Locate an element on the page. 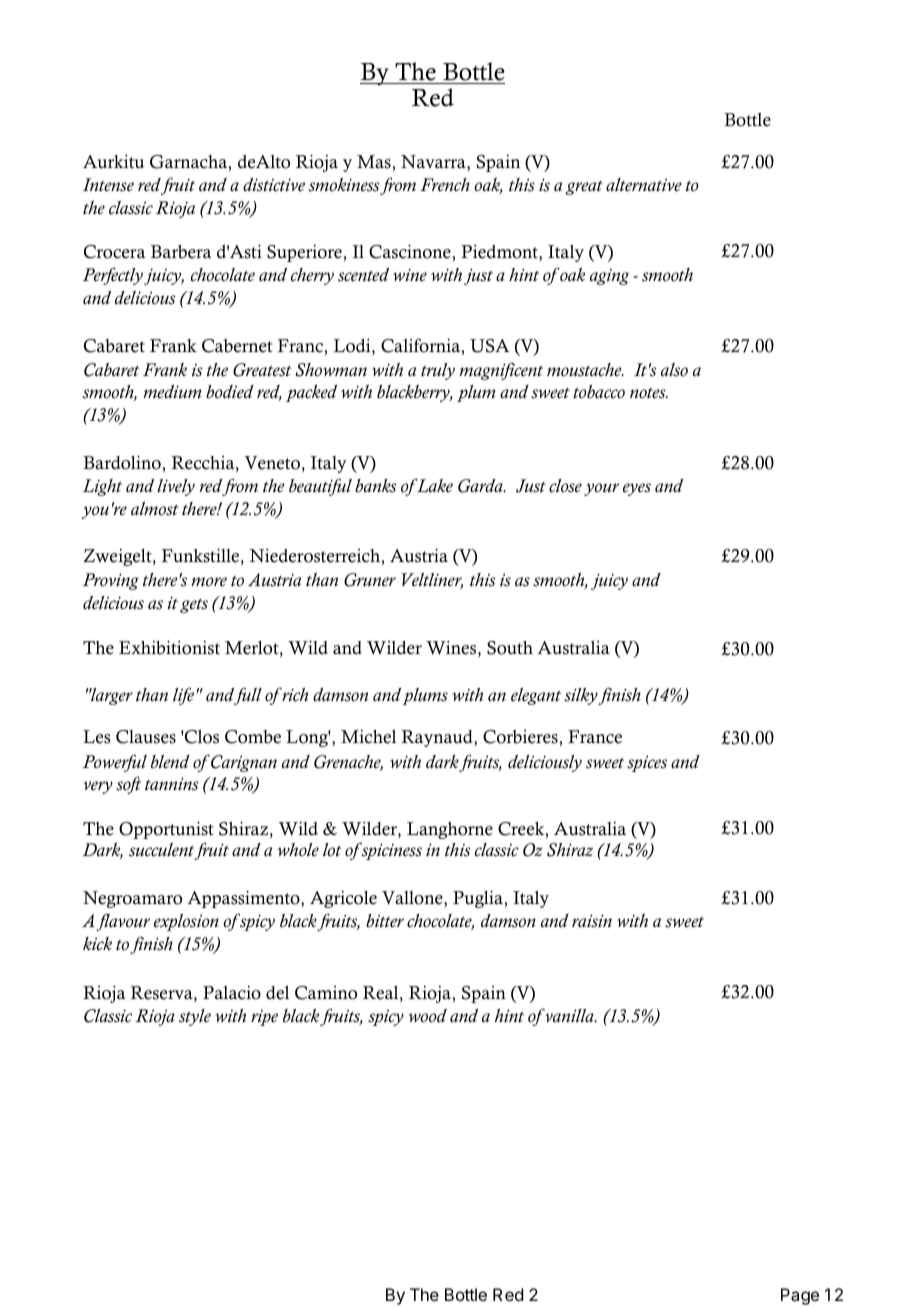 Image resolution: width=924 pixels, height=1308 pixels. French is located at coordinates (445, 185).
